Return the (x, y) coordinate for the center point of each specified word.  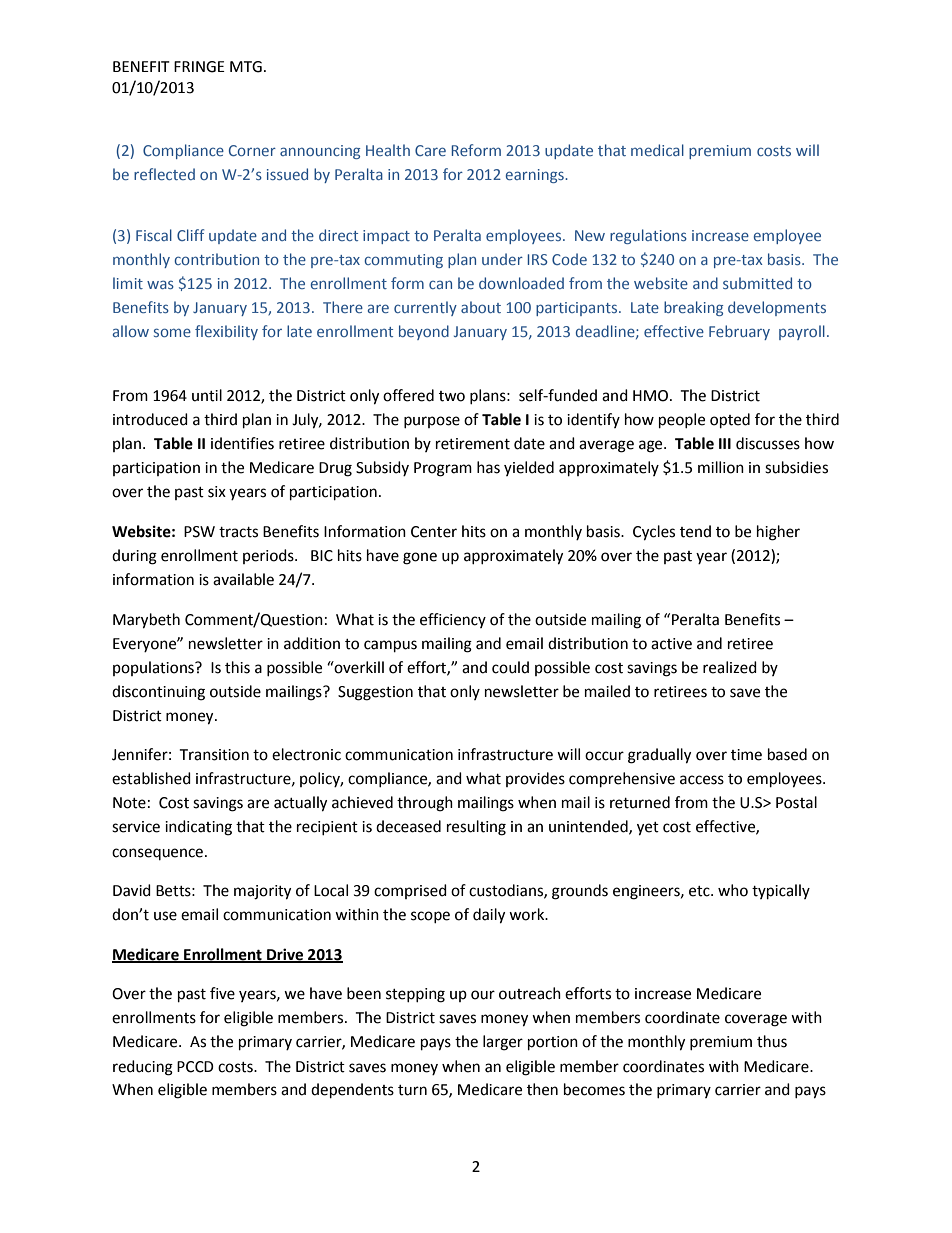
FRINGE (199, 67)
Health (388, 150)
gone (420, 558)
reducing (143, 1068)
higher (778, 533)
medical (657, 150)
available (243, 579)
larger (503, 1043)
